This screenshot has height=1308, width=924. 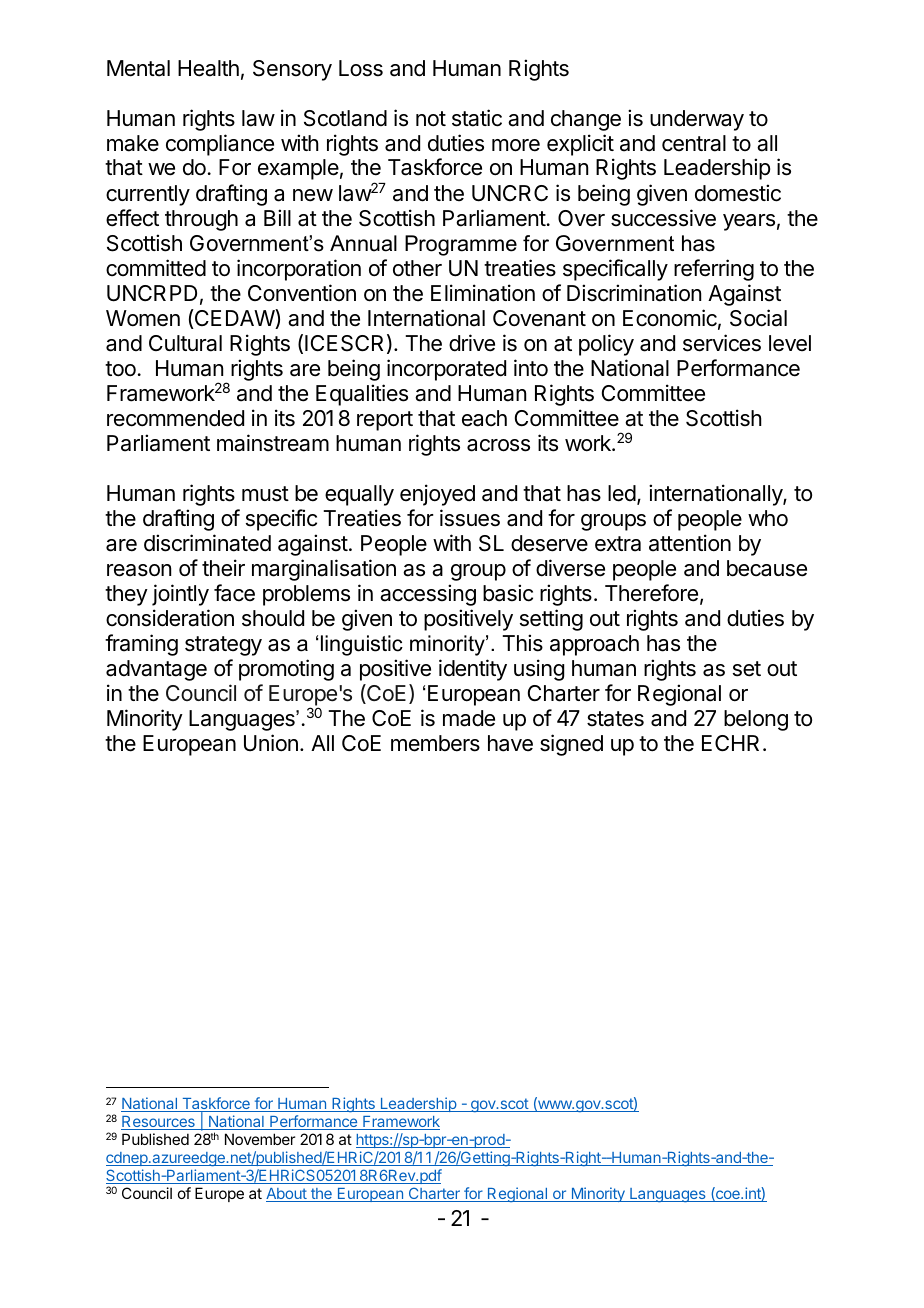 What do you see at coordinates (498, 445) in the screenshot?
I see `across` at bounding box center [498, 445].
